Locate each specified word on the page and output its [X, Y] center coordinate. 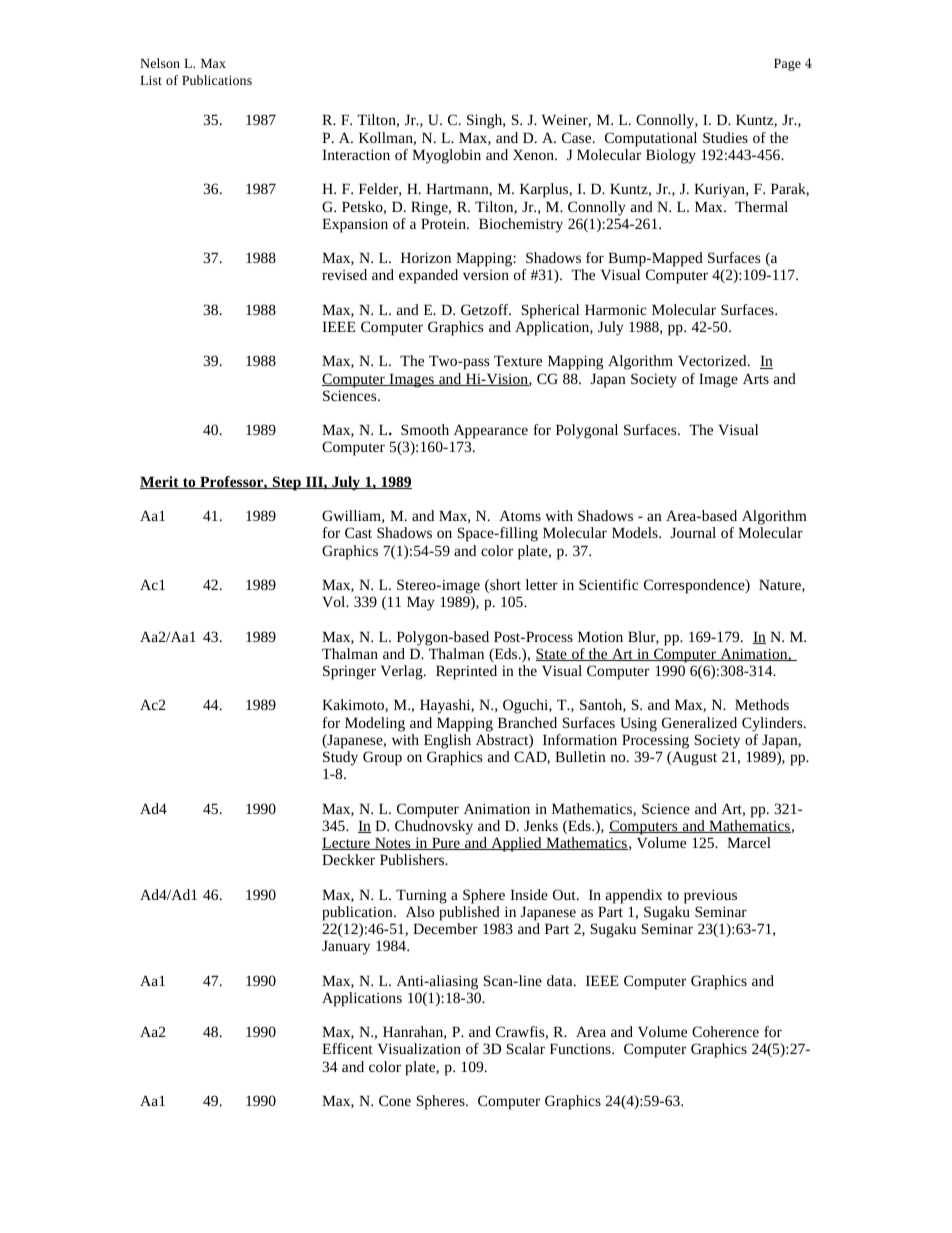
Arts [756, 378]
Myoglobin [446, 156]
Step [286, 483]
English [447, 741]
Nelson [160, 63]
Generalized [699, 722]
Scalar [526, 1048]
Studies [725, 137]
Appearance [491, 431]
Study [340, 758]
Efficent [347, 1048]
